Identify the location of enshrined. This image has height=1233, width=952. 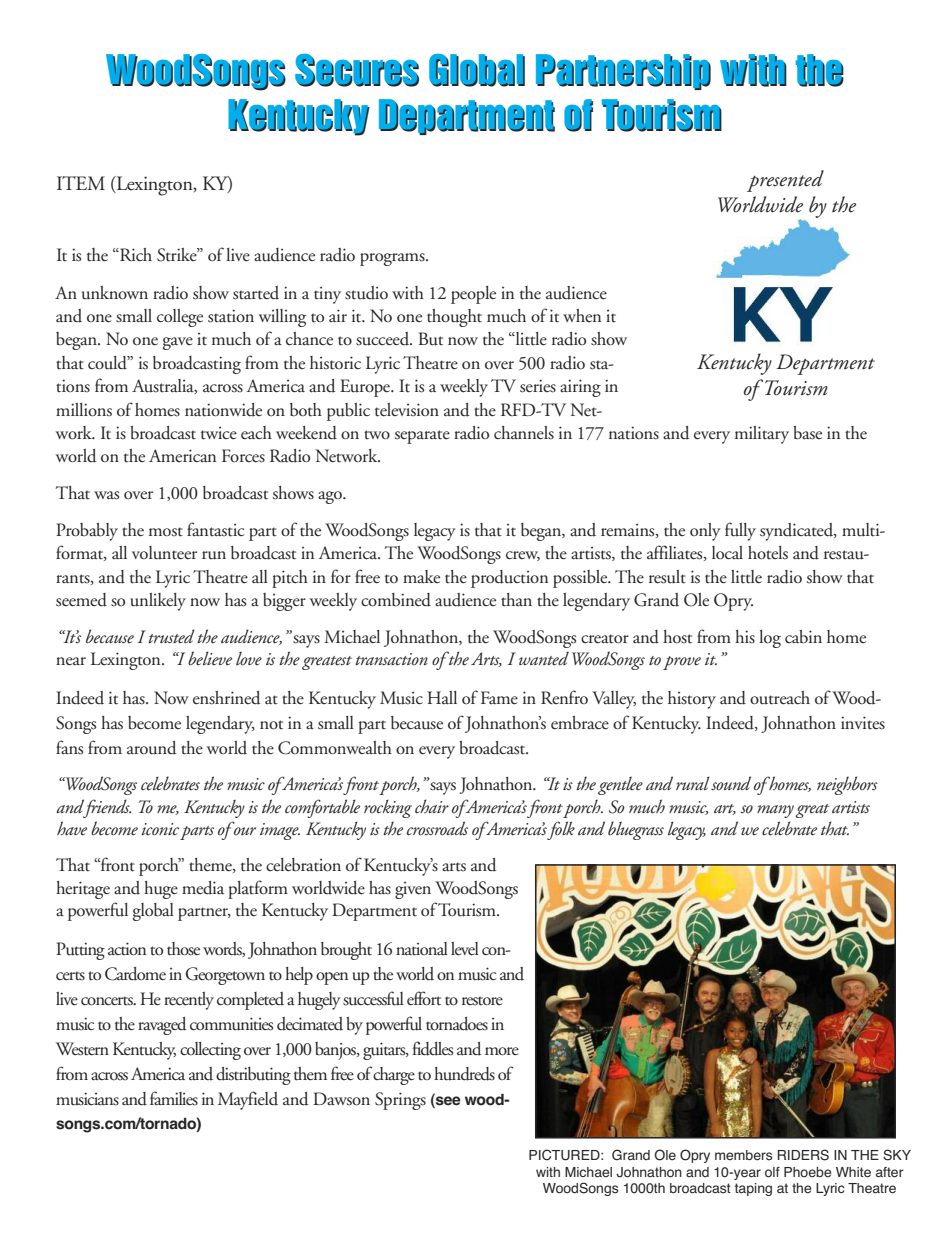
(226, 698).
